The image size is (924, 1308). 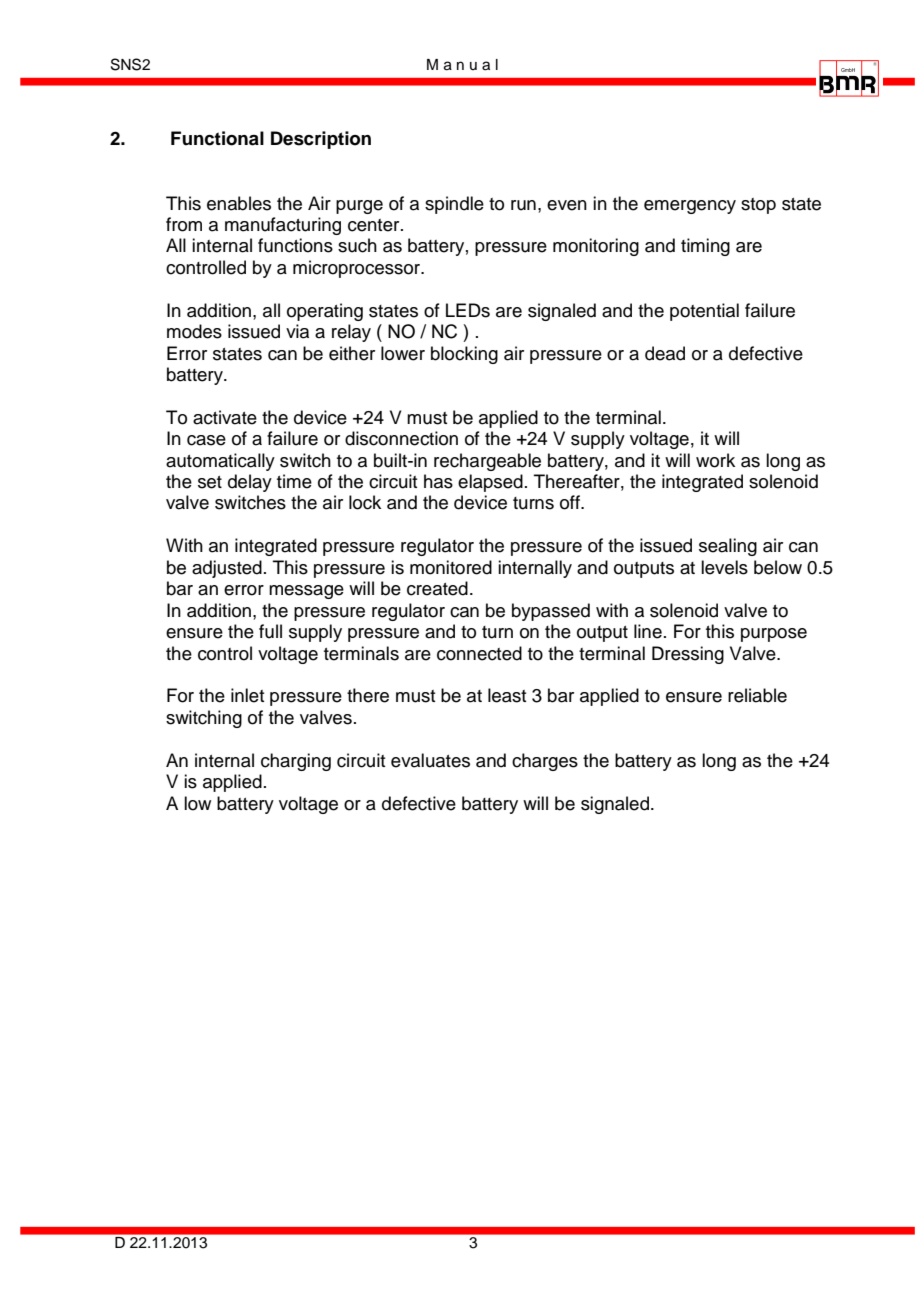 I want to click on via, so click(x=297, y=331).
